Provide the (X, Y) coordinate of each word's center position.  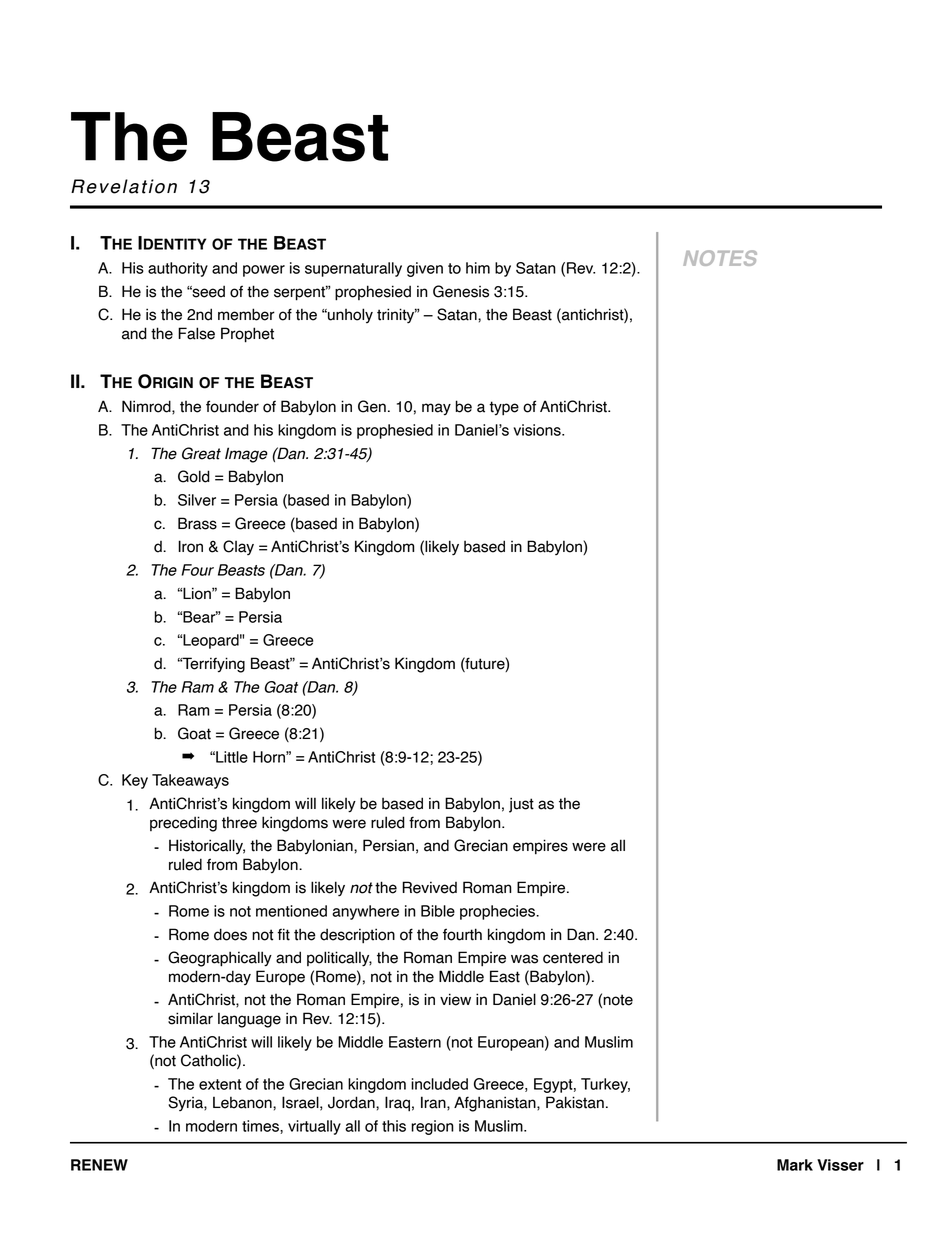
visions (538, 430)
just (521, 805)
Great (201, 453)
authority (178, 269)
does (230, 934)
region (432, 1127)
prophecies (498, 912)
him (478, 268)
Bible (438, 911)
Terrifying (212, 665)
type (504, 408)
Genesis (461, 291)
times (261, 1127)
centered (573, 957)
